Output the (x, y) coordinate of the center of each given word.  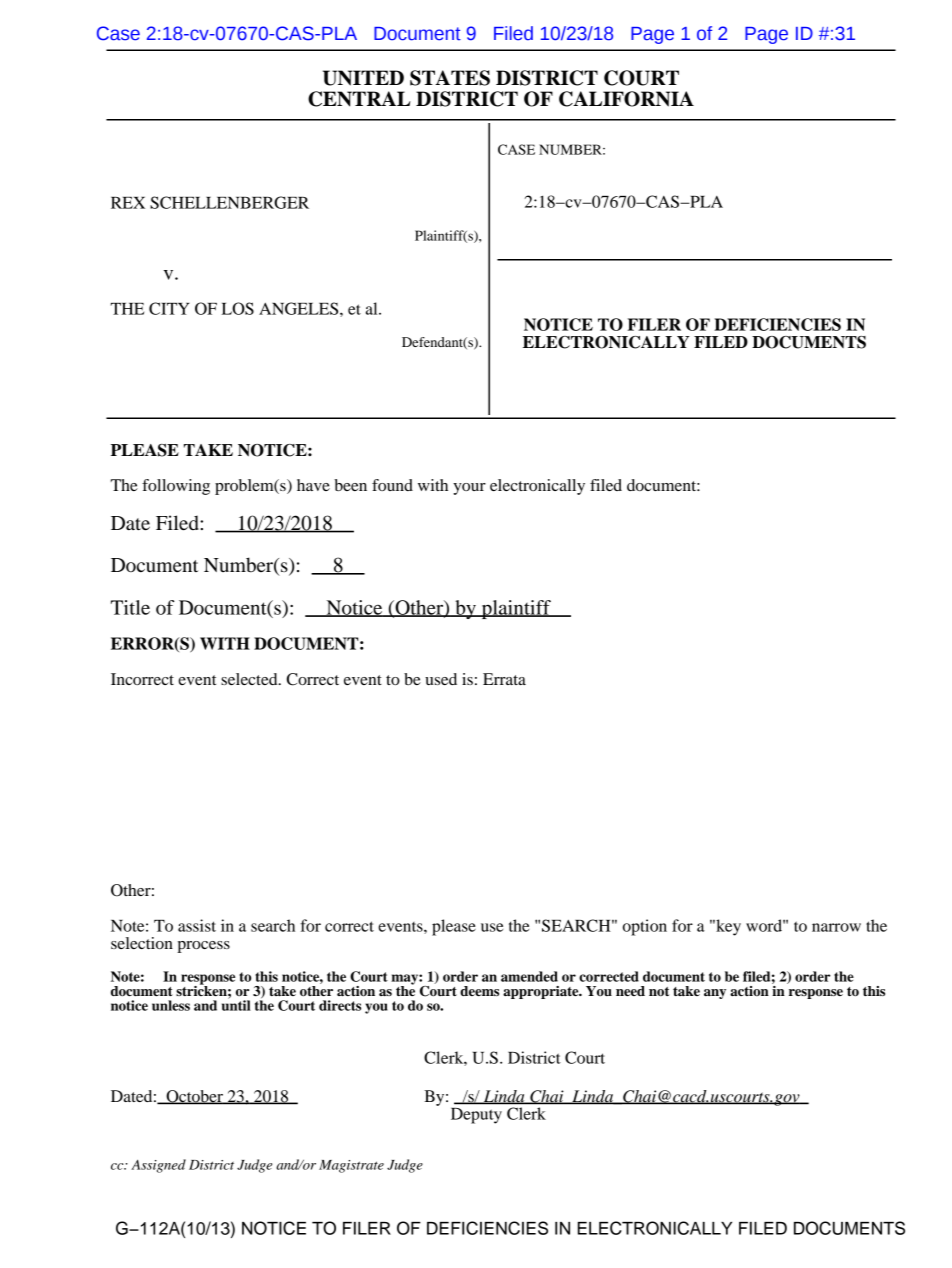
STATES (450, 78)
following (176, 487)
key (727, 927)
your (469, 489)
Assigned (158, 1166)
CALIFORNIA (626, 99)
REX (128, 203)
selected (250, 679)
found (392, 485)
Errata (504, 679)
